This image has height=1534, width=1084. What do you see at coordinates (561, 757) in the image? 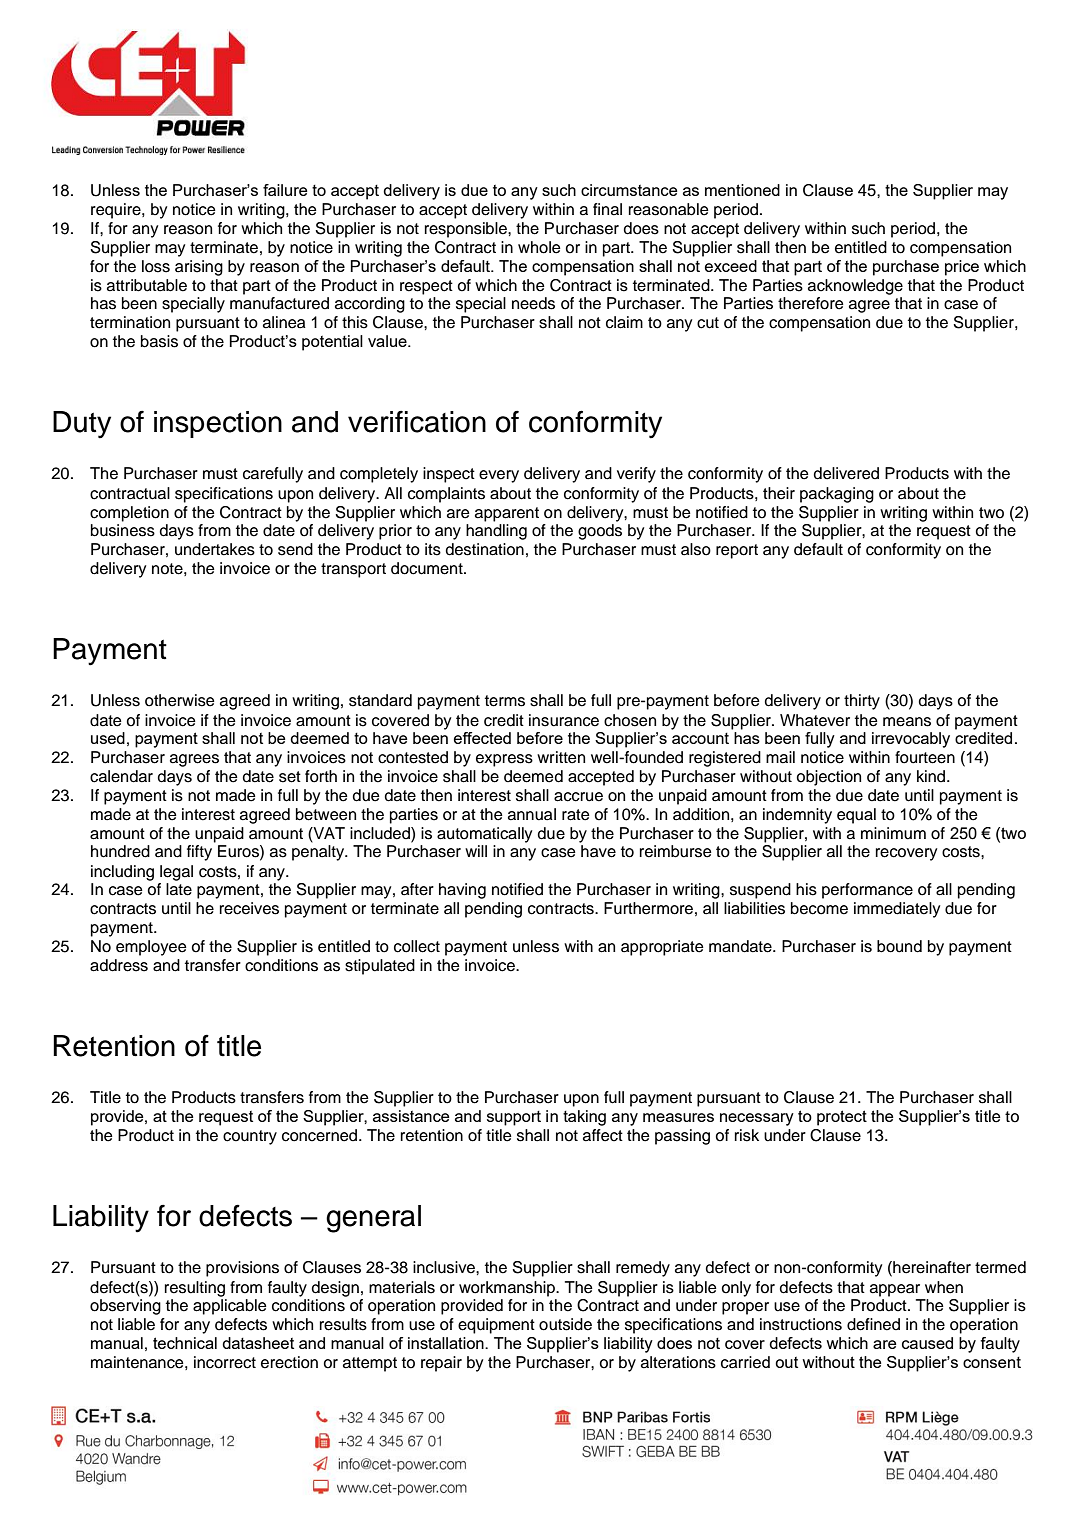
I see `written` at bounding box center [561, 757].
